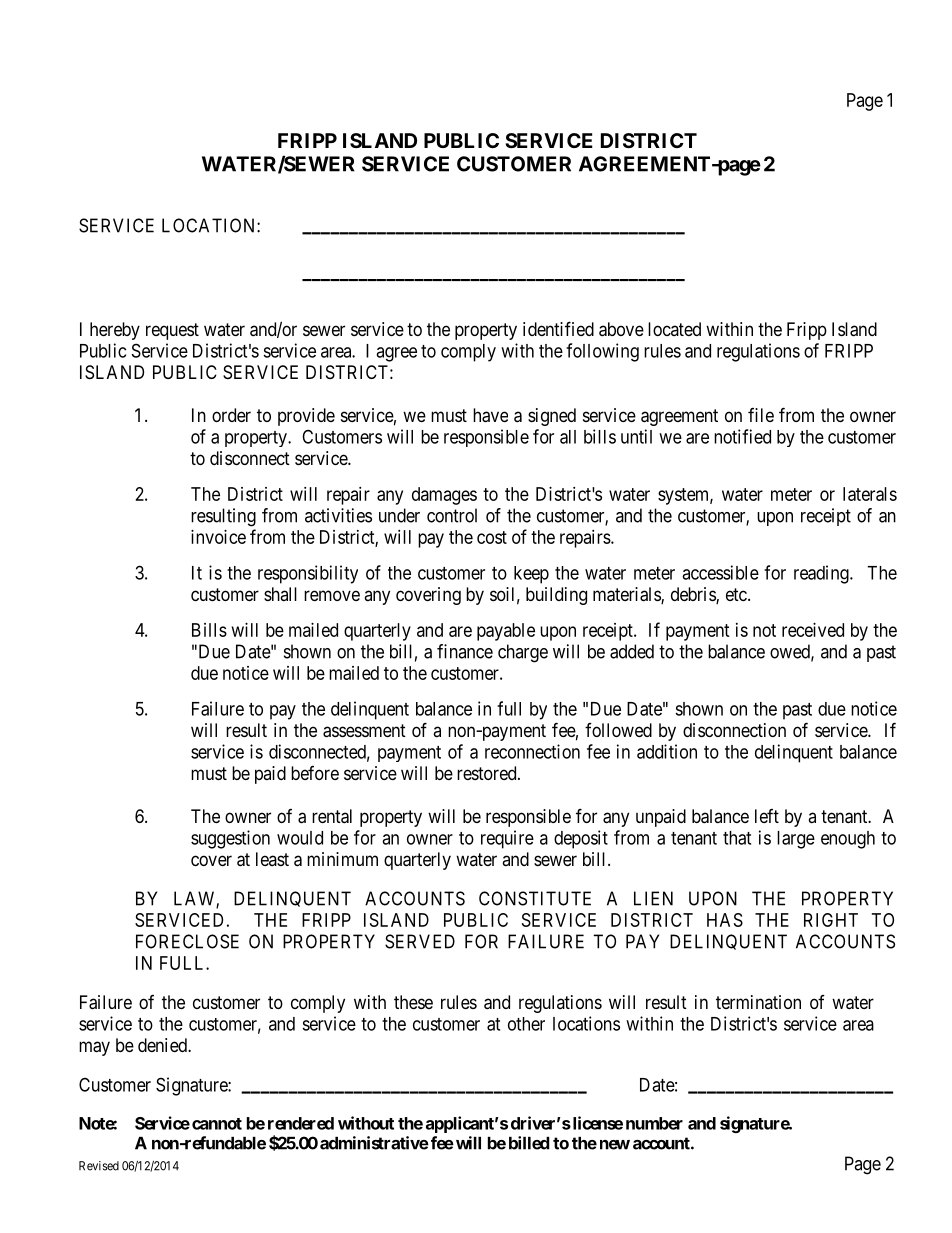 The height and width of the screenshot is (1233, 952). What do you see at coordinates (218, 537) in the screenshot?
I see `invoice` at bounding box center [218, 537].
